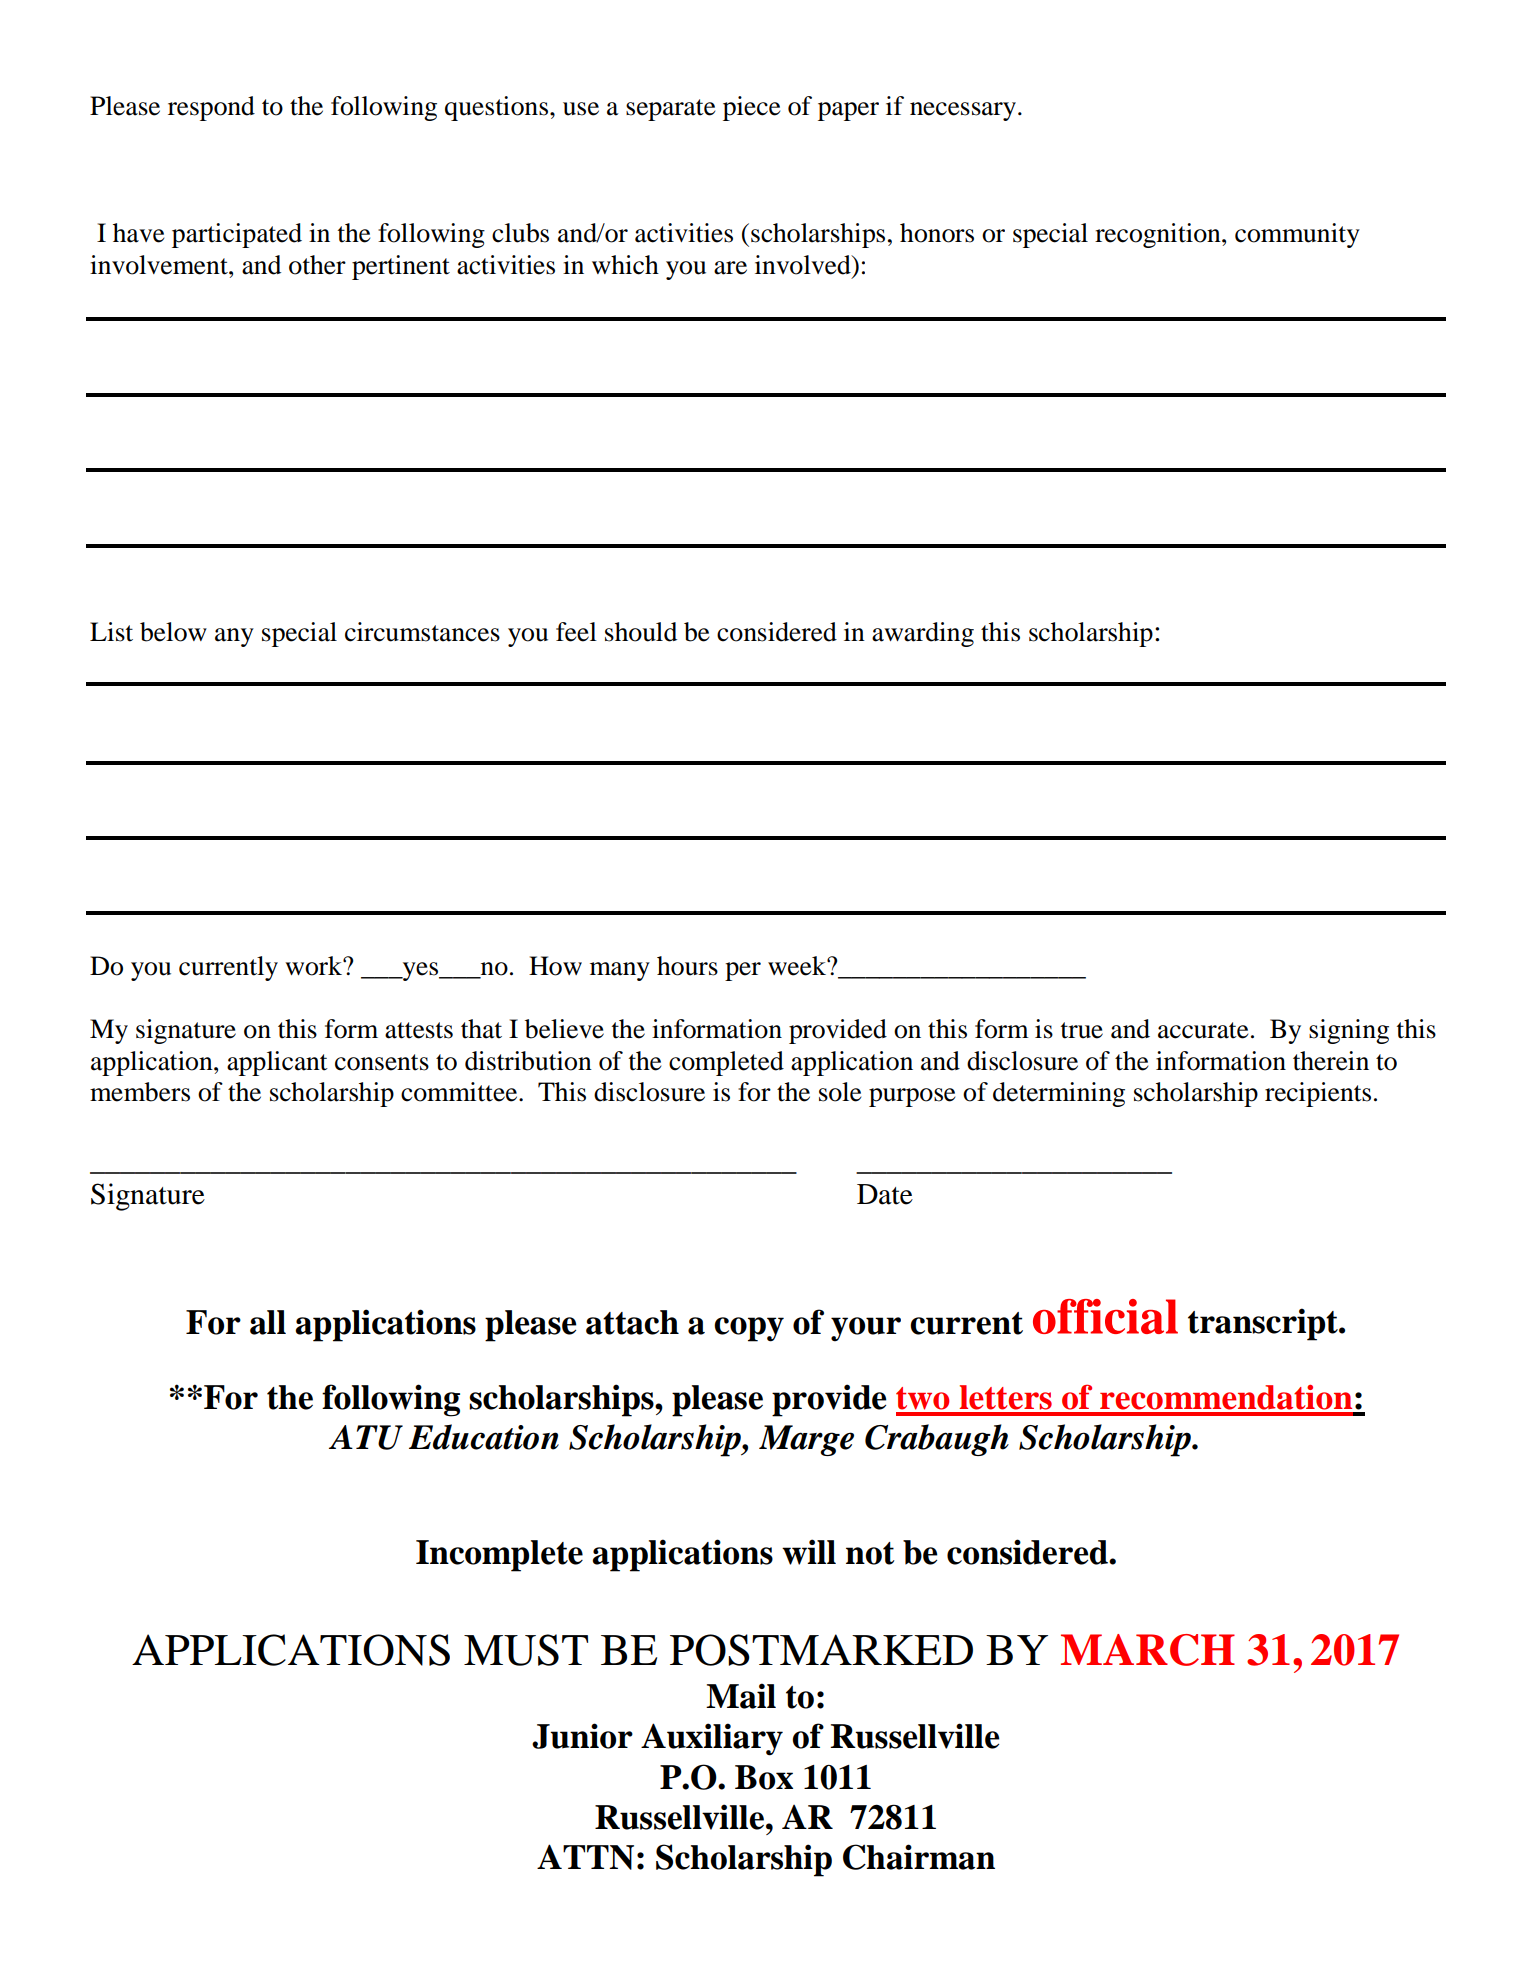 This document has height=1984, width=1533. What do you see at coordinates (277, 1063) in the document?
I see `applicant` at bounding box center [277, 1063].
